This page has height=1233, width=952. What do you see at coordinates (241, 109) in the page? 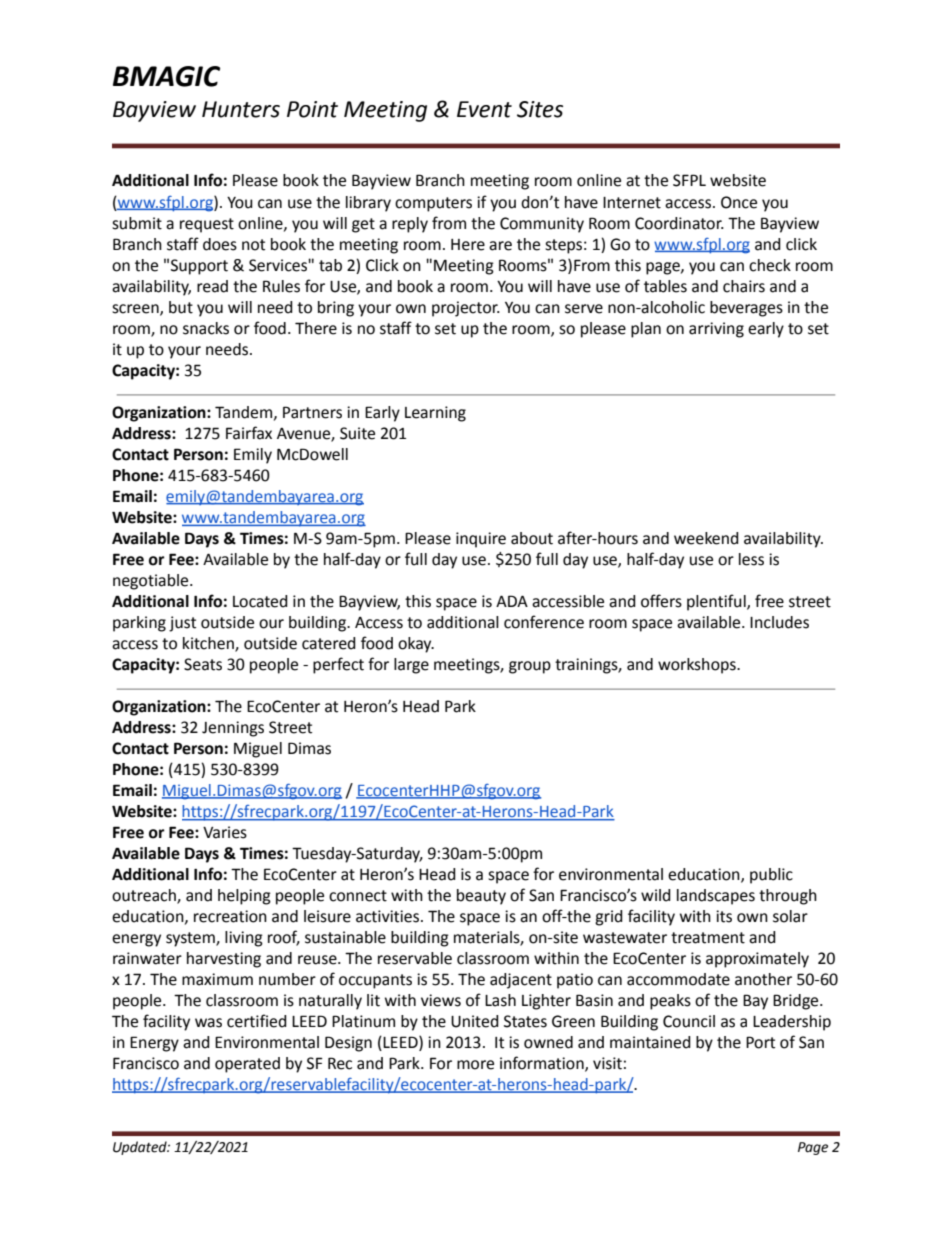
I see `Hunters` at bounding box center [241, 109].
